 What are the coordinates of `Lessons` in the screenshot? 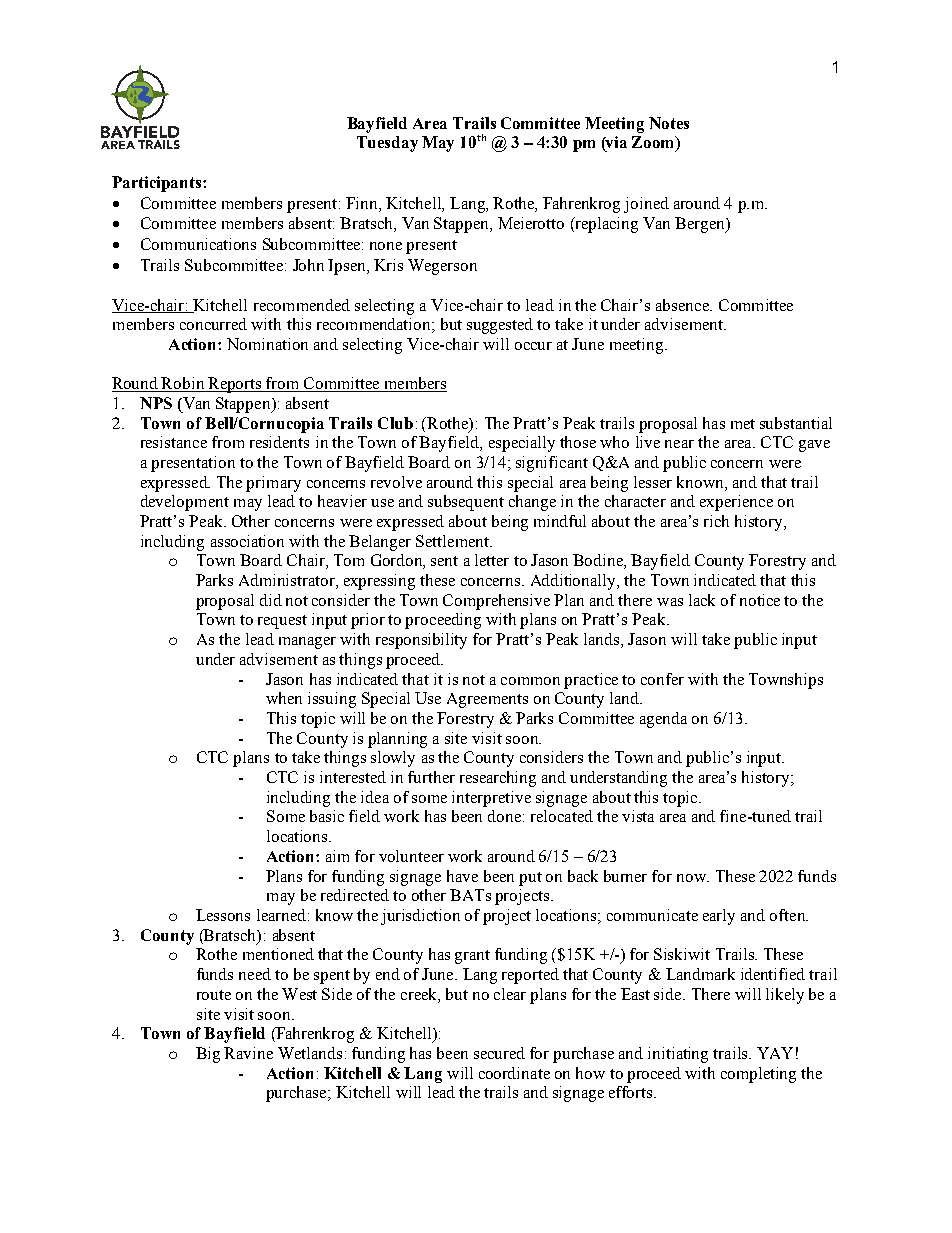 It's located at (223, 915).
